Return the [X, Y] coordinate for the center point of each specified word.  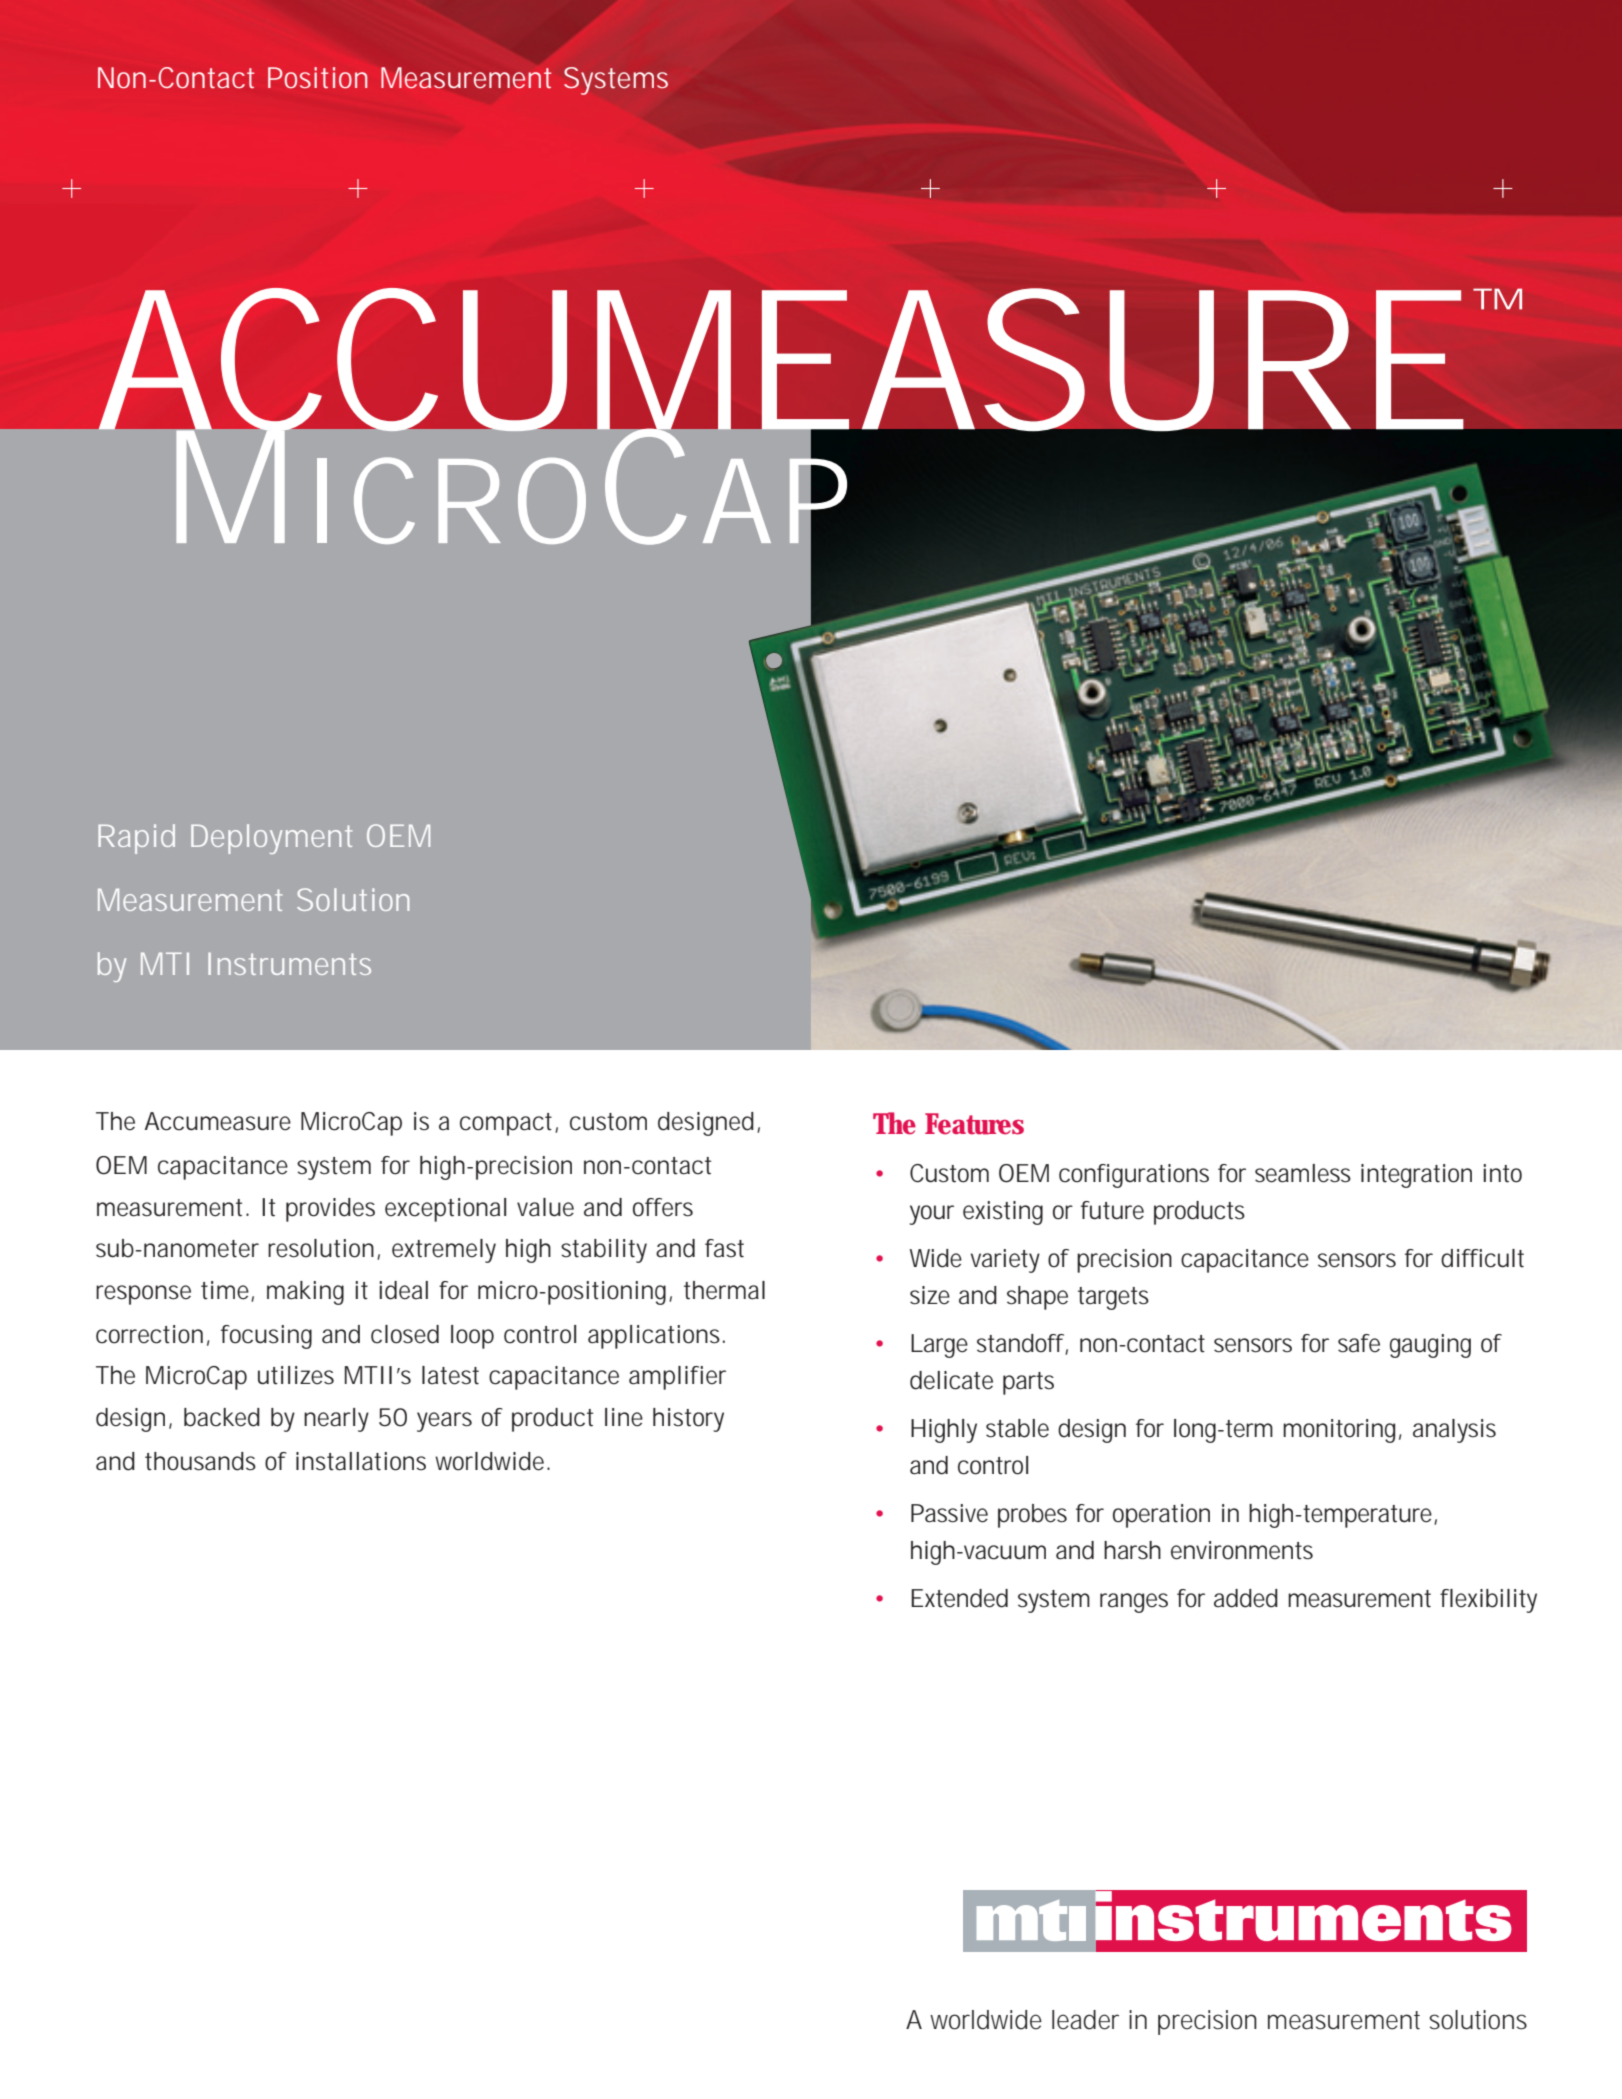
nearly [336, 1420]
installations [361, 1461]
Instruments [289, 964]
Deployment [272, 839]
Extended [959, 1598]
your [931, 1215]
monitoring [1339, 1431]
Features [974, 1124]
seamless [1303, 1173]
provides [330, 1210]
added [1246, 1598]
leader [1085, 2020]
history [688, 1420]
